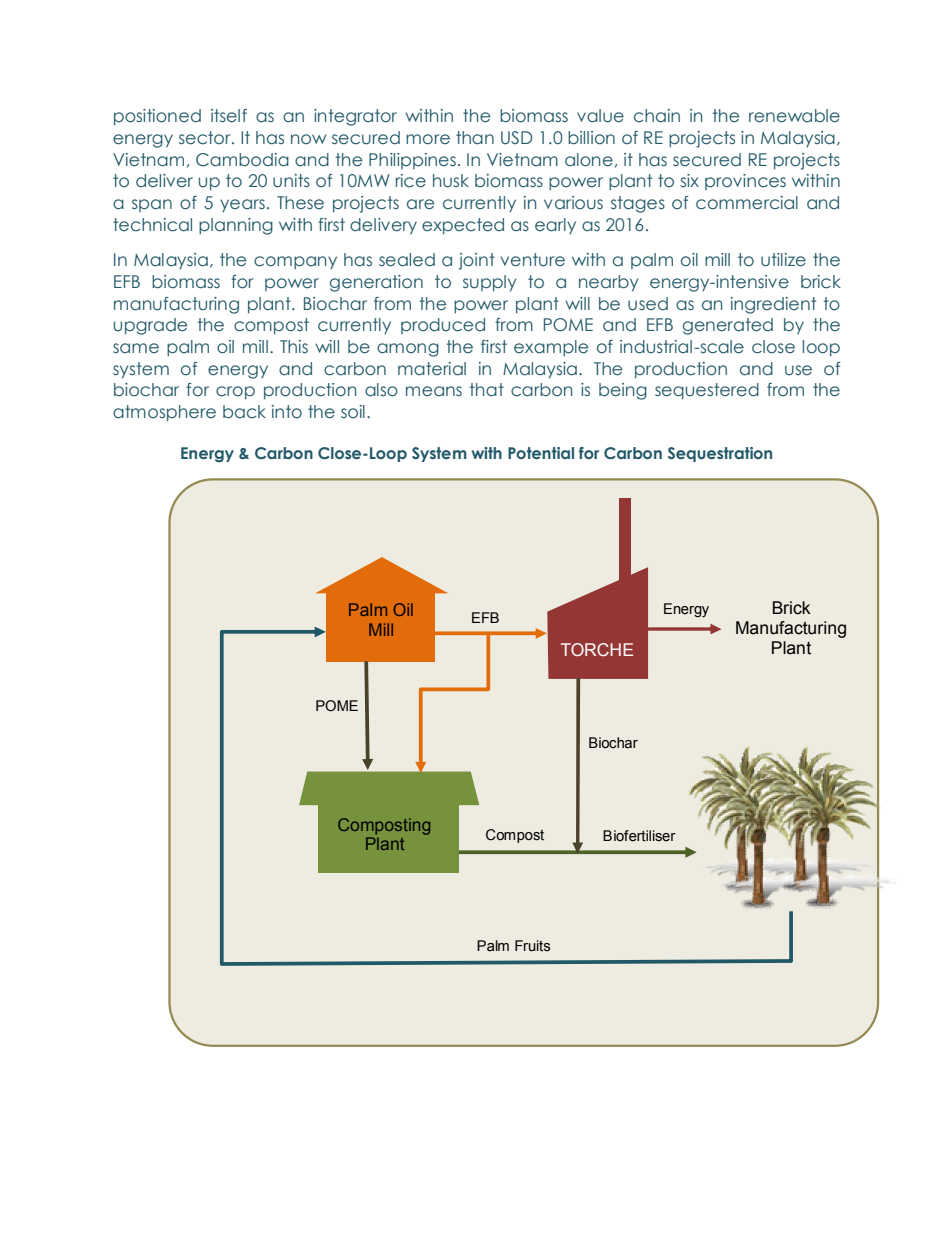 This screenshot has width=952, height=1233. I want to click on sequestered, so click(707, 391).
